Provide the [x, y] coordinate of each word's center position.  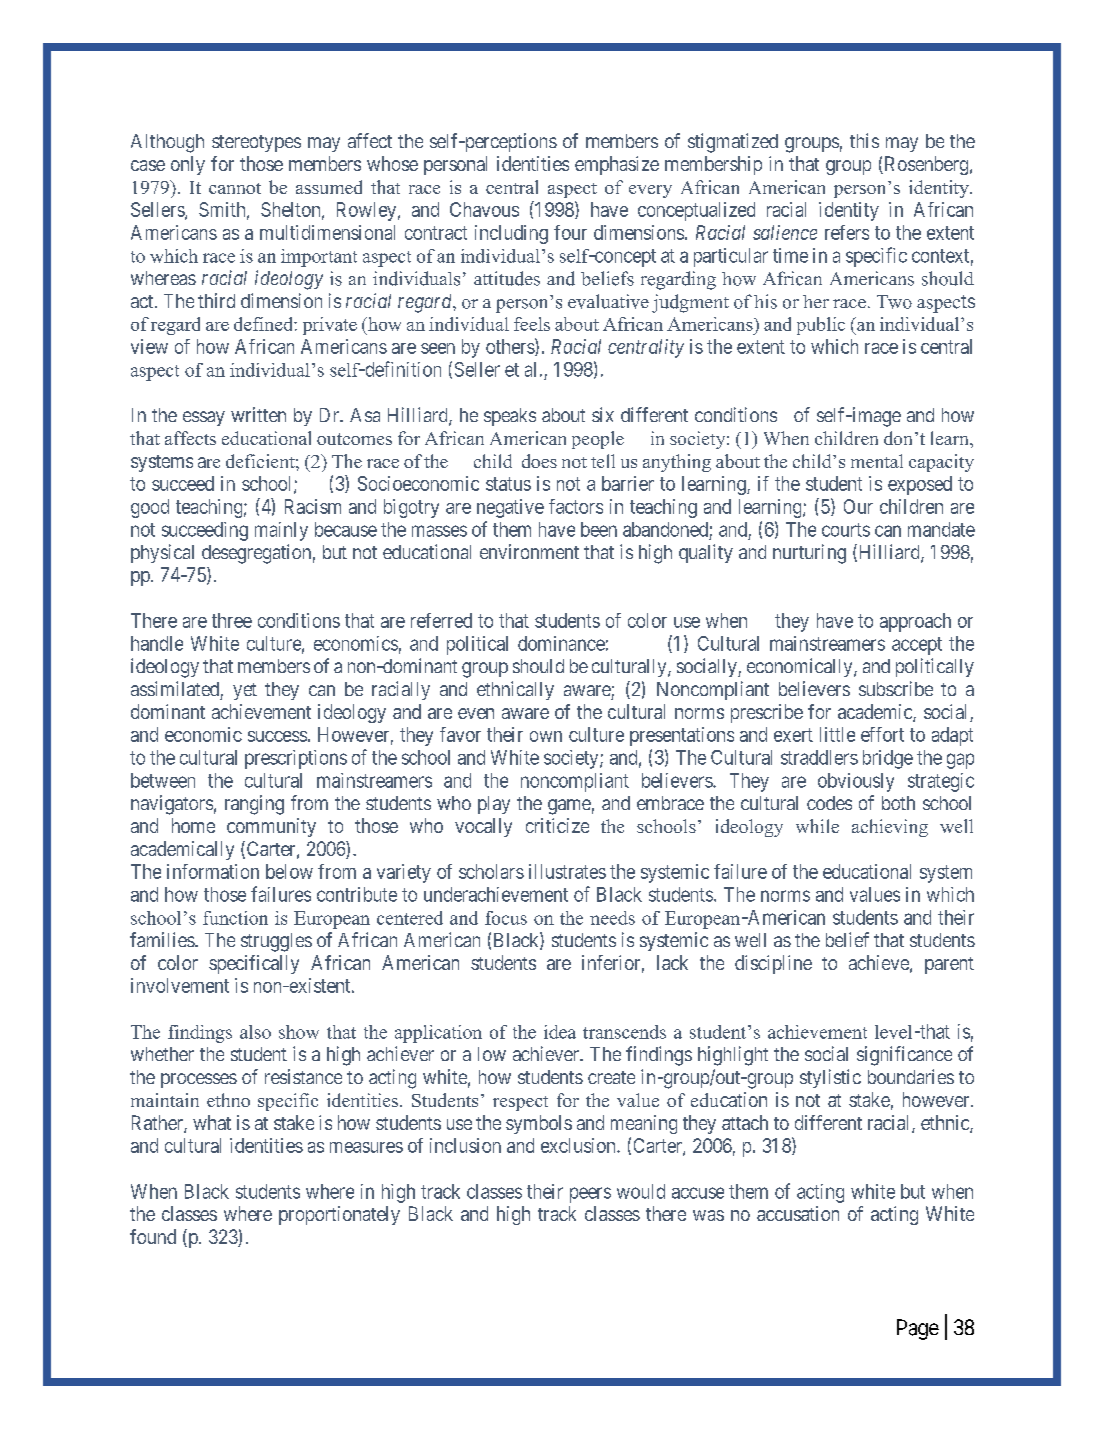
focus [506, 918]
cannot [235, 188]
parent [949, 965]
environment [529, 551]
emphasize [617, 165]
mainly [281, 531]
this [864, 140]
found [153, 1236]
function [235, 918]
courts [846, 530]
